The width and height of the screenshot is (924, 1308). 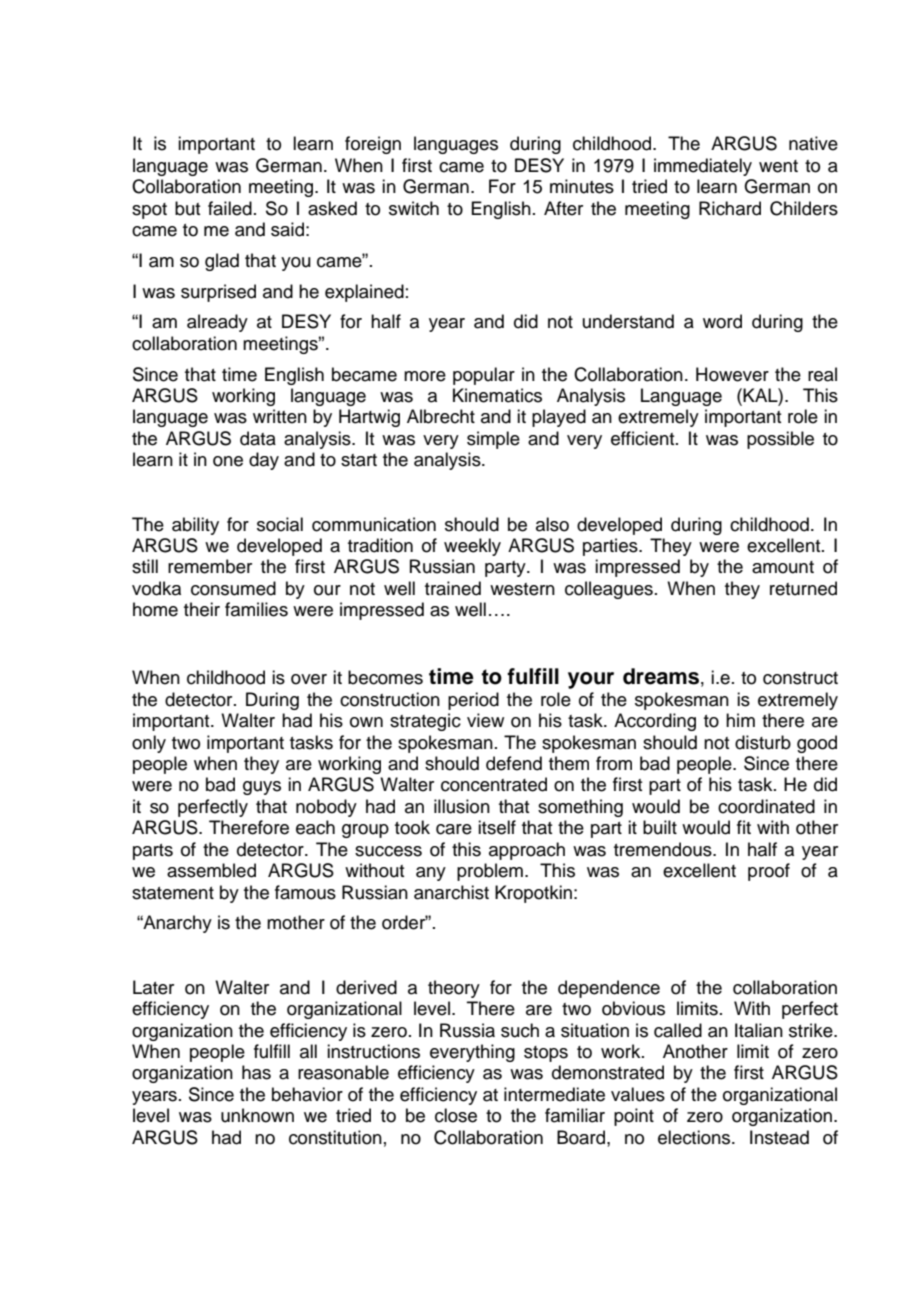 What do you see at coordinates (230, 208) in the screenshot?
I see `failed` at bounding box center [230, 208].
